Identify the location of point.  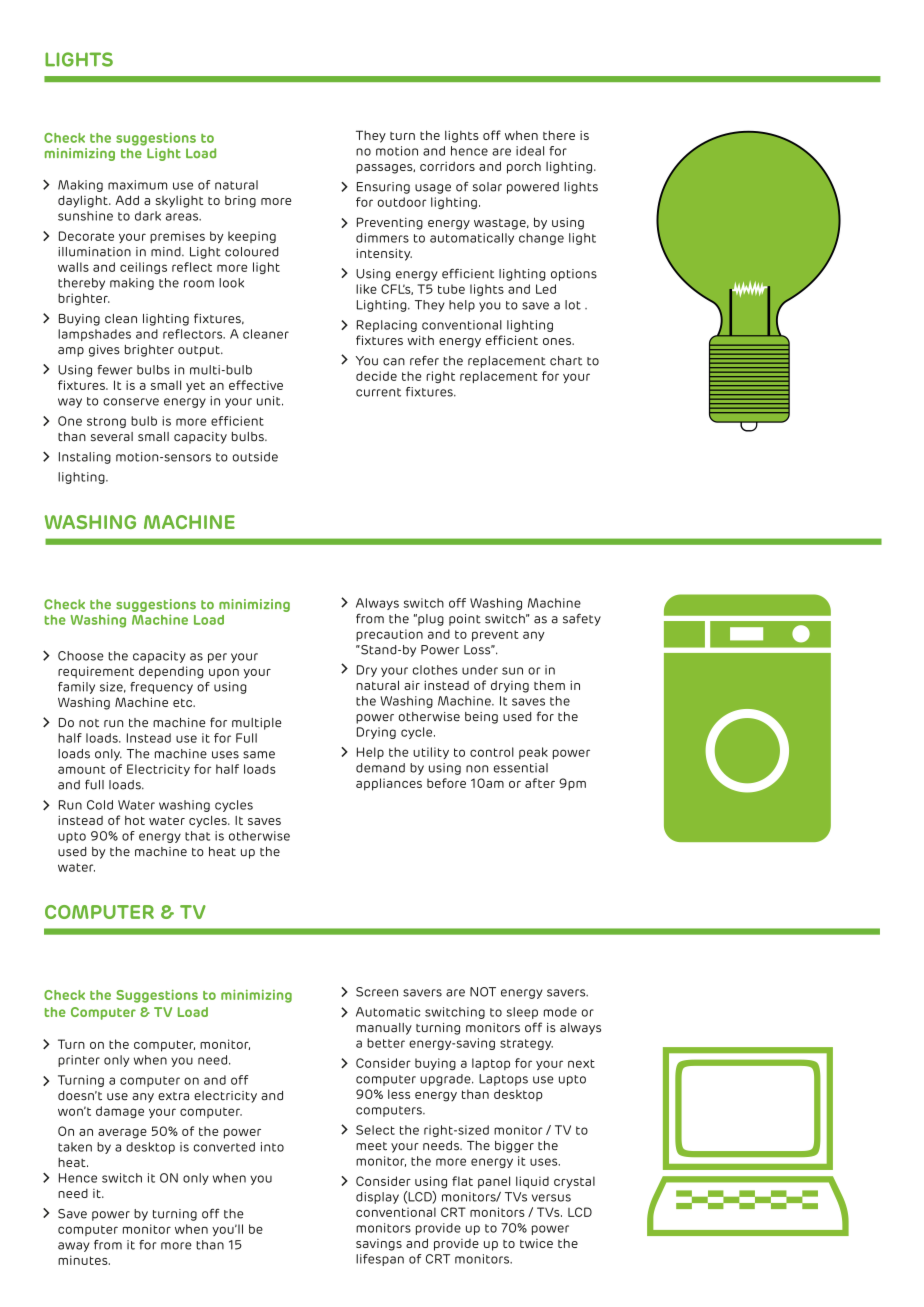
(465, 620).
